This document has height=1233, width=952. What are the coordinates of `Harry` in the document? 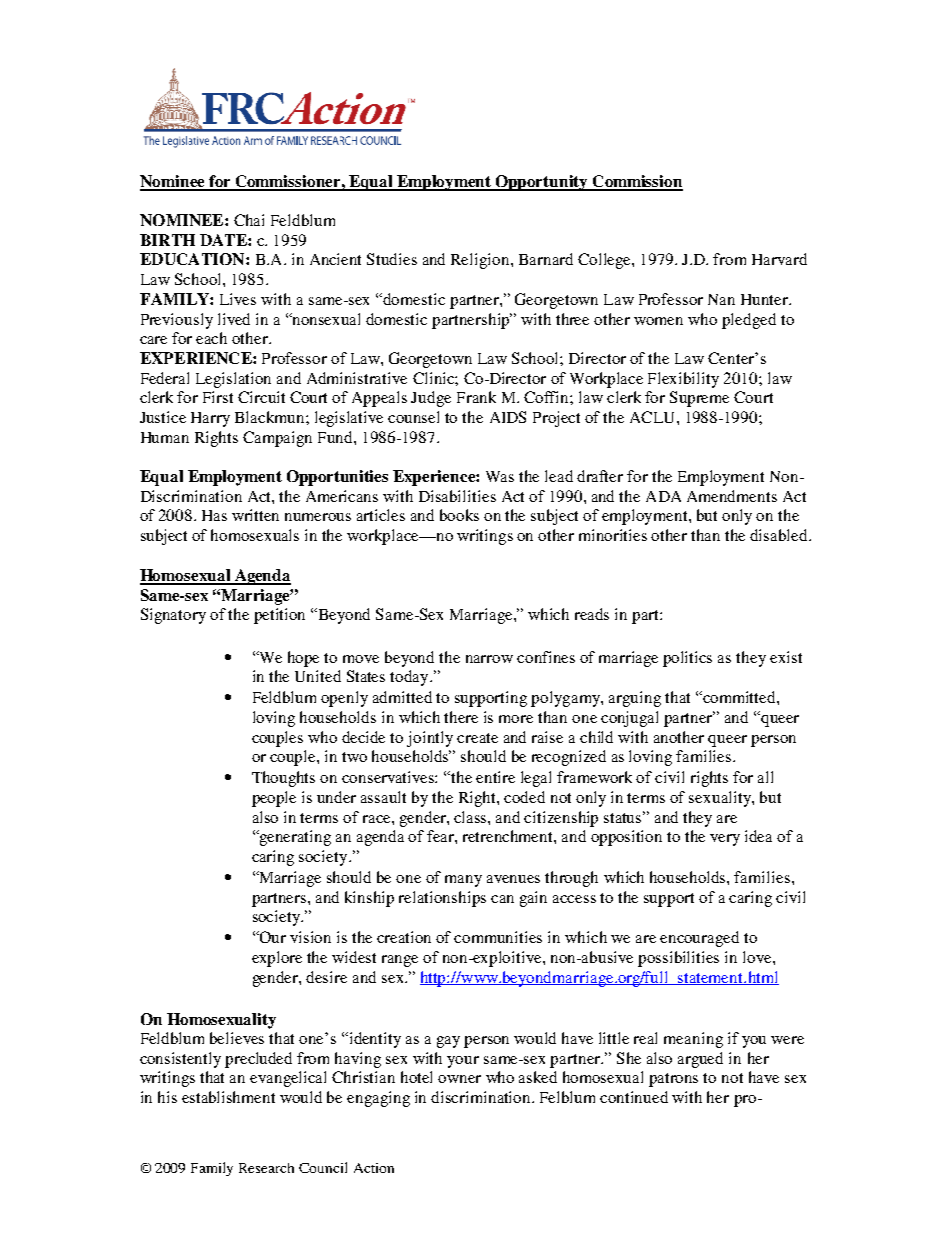 It's located at (210, 419).
